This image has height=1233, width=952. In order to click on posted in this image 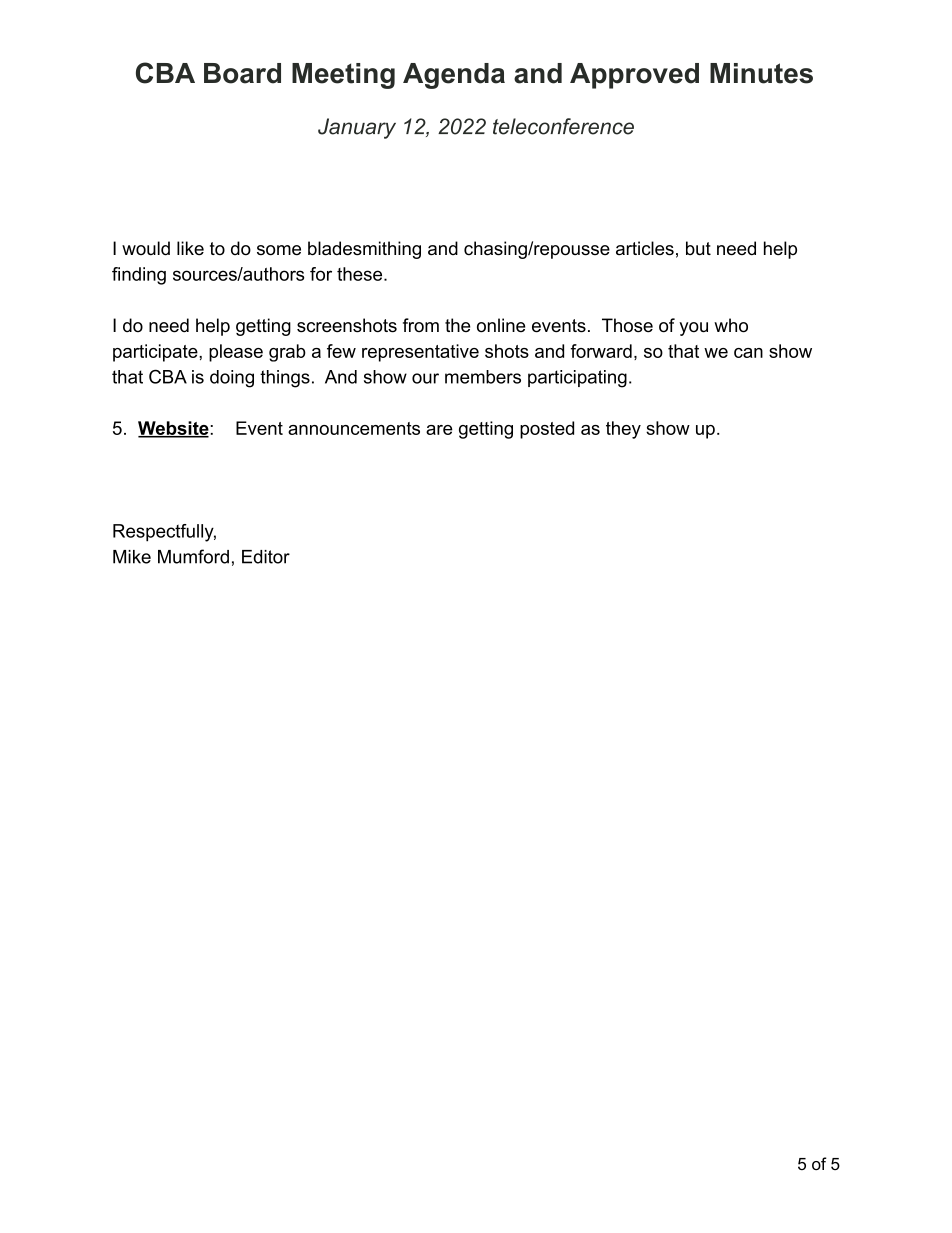, I will do `click(547, 430)`.
